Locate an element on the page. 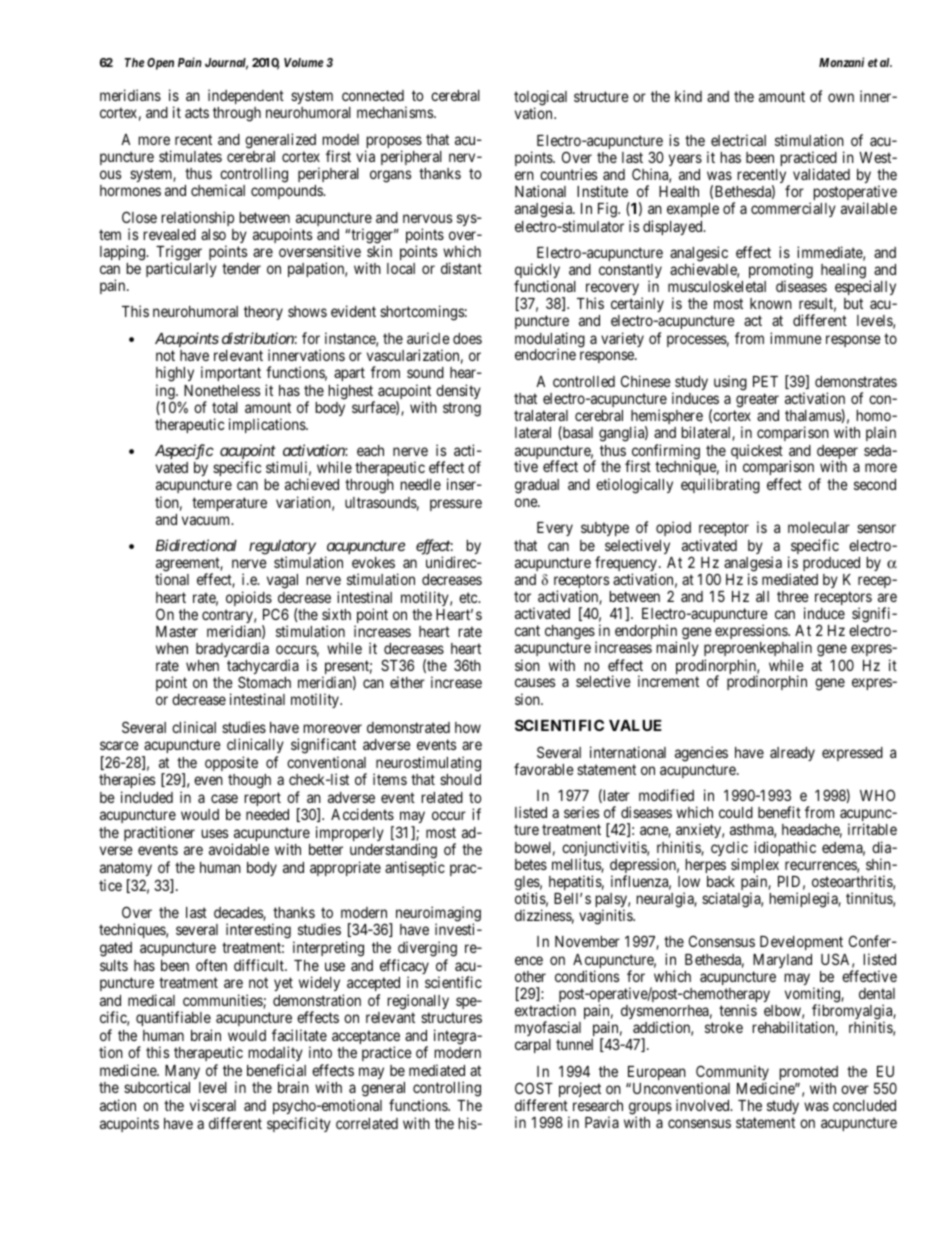  immune is located at coordinates (796, 338).
